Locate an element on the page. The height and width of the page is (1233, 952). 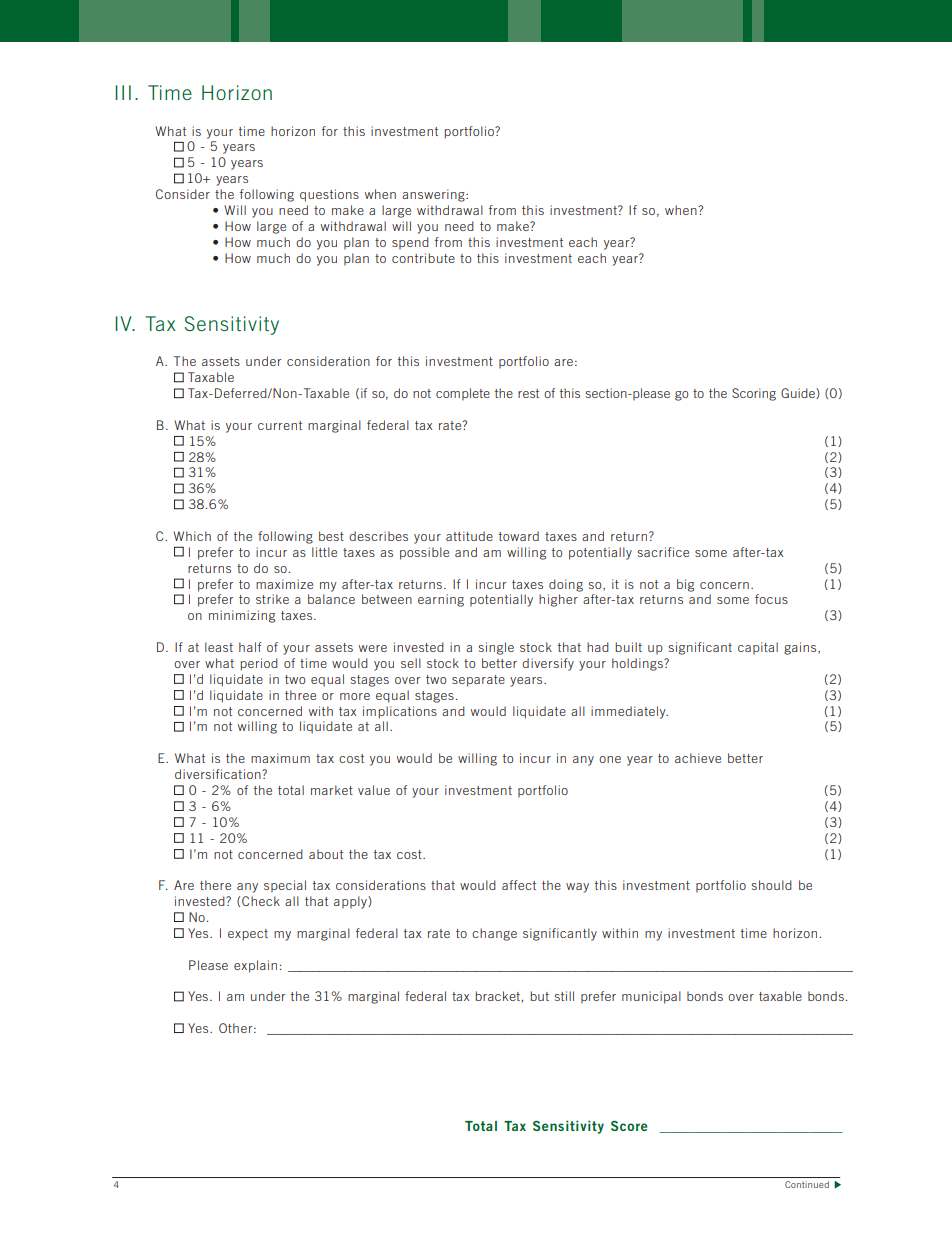
Score is located at coordinates (629, 1126).
